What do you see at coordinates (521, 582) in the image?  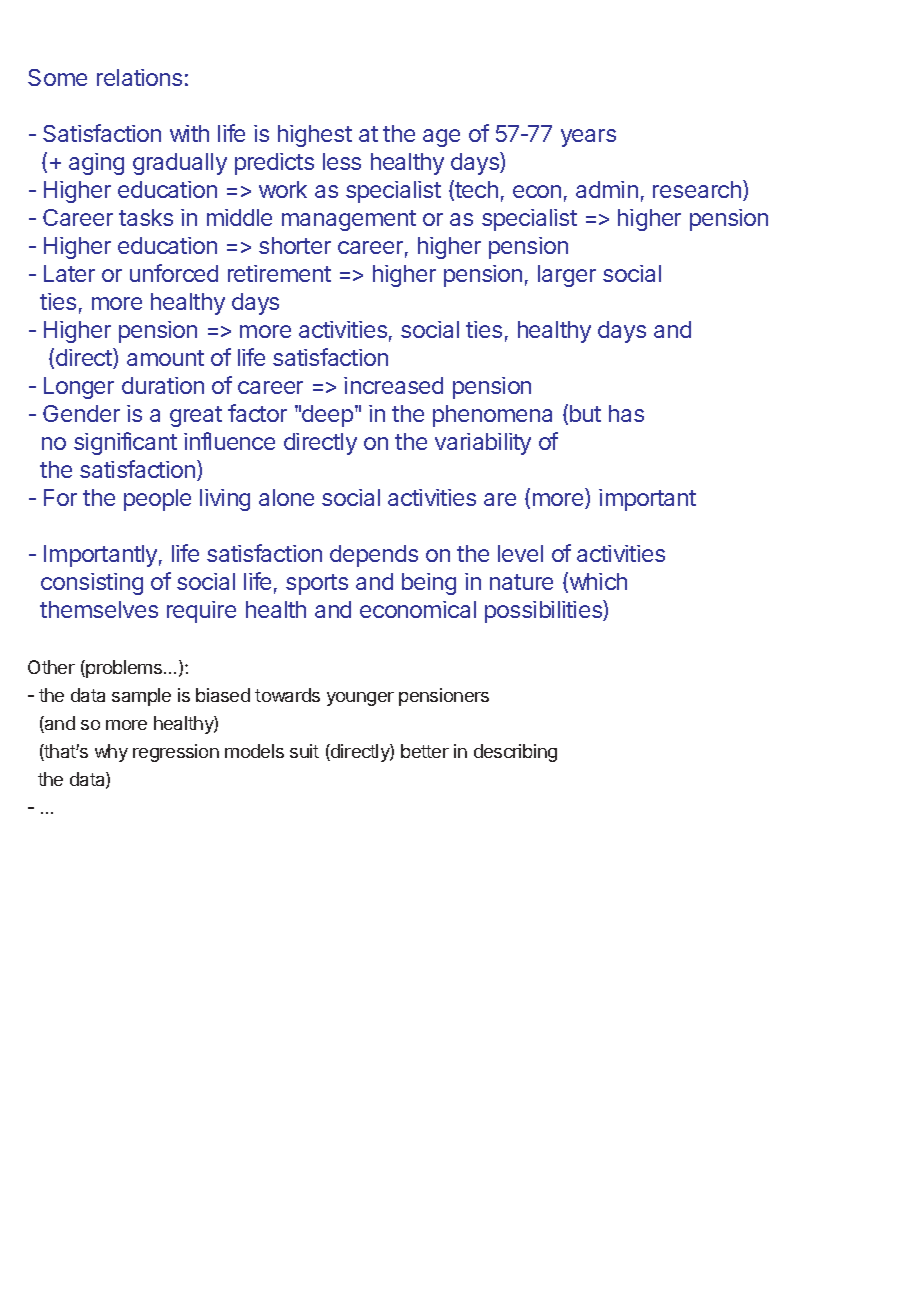 I see `nature` at bounding box center [521, 582].
